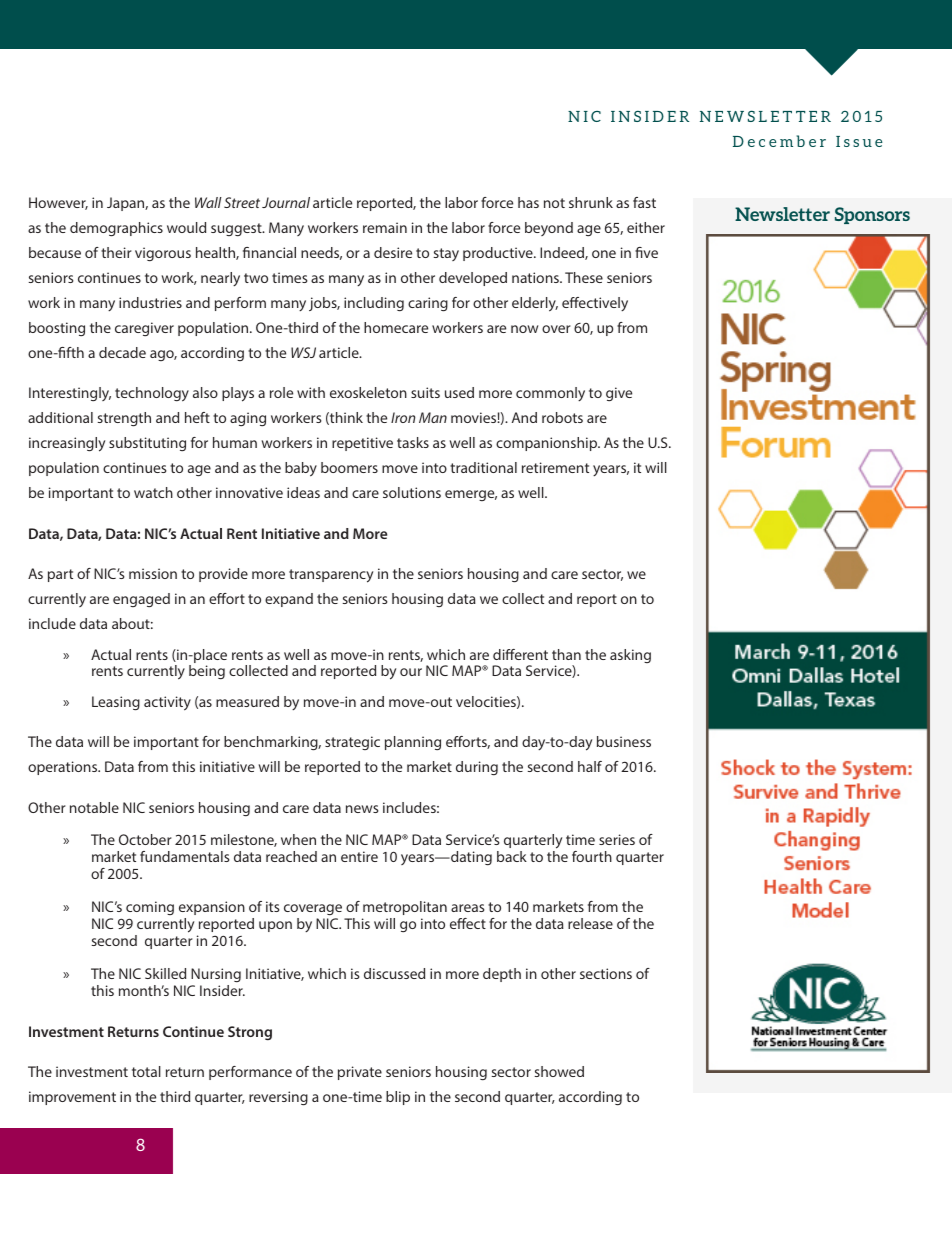  Describe the element at coordinates (146, 1071) in the screenshot. I see `total` at that location.
